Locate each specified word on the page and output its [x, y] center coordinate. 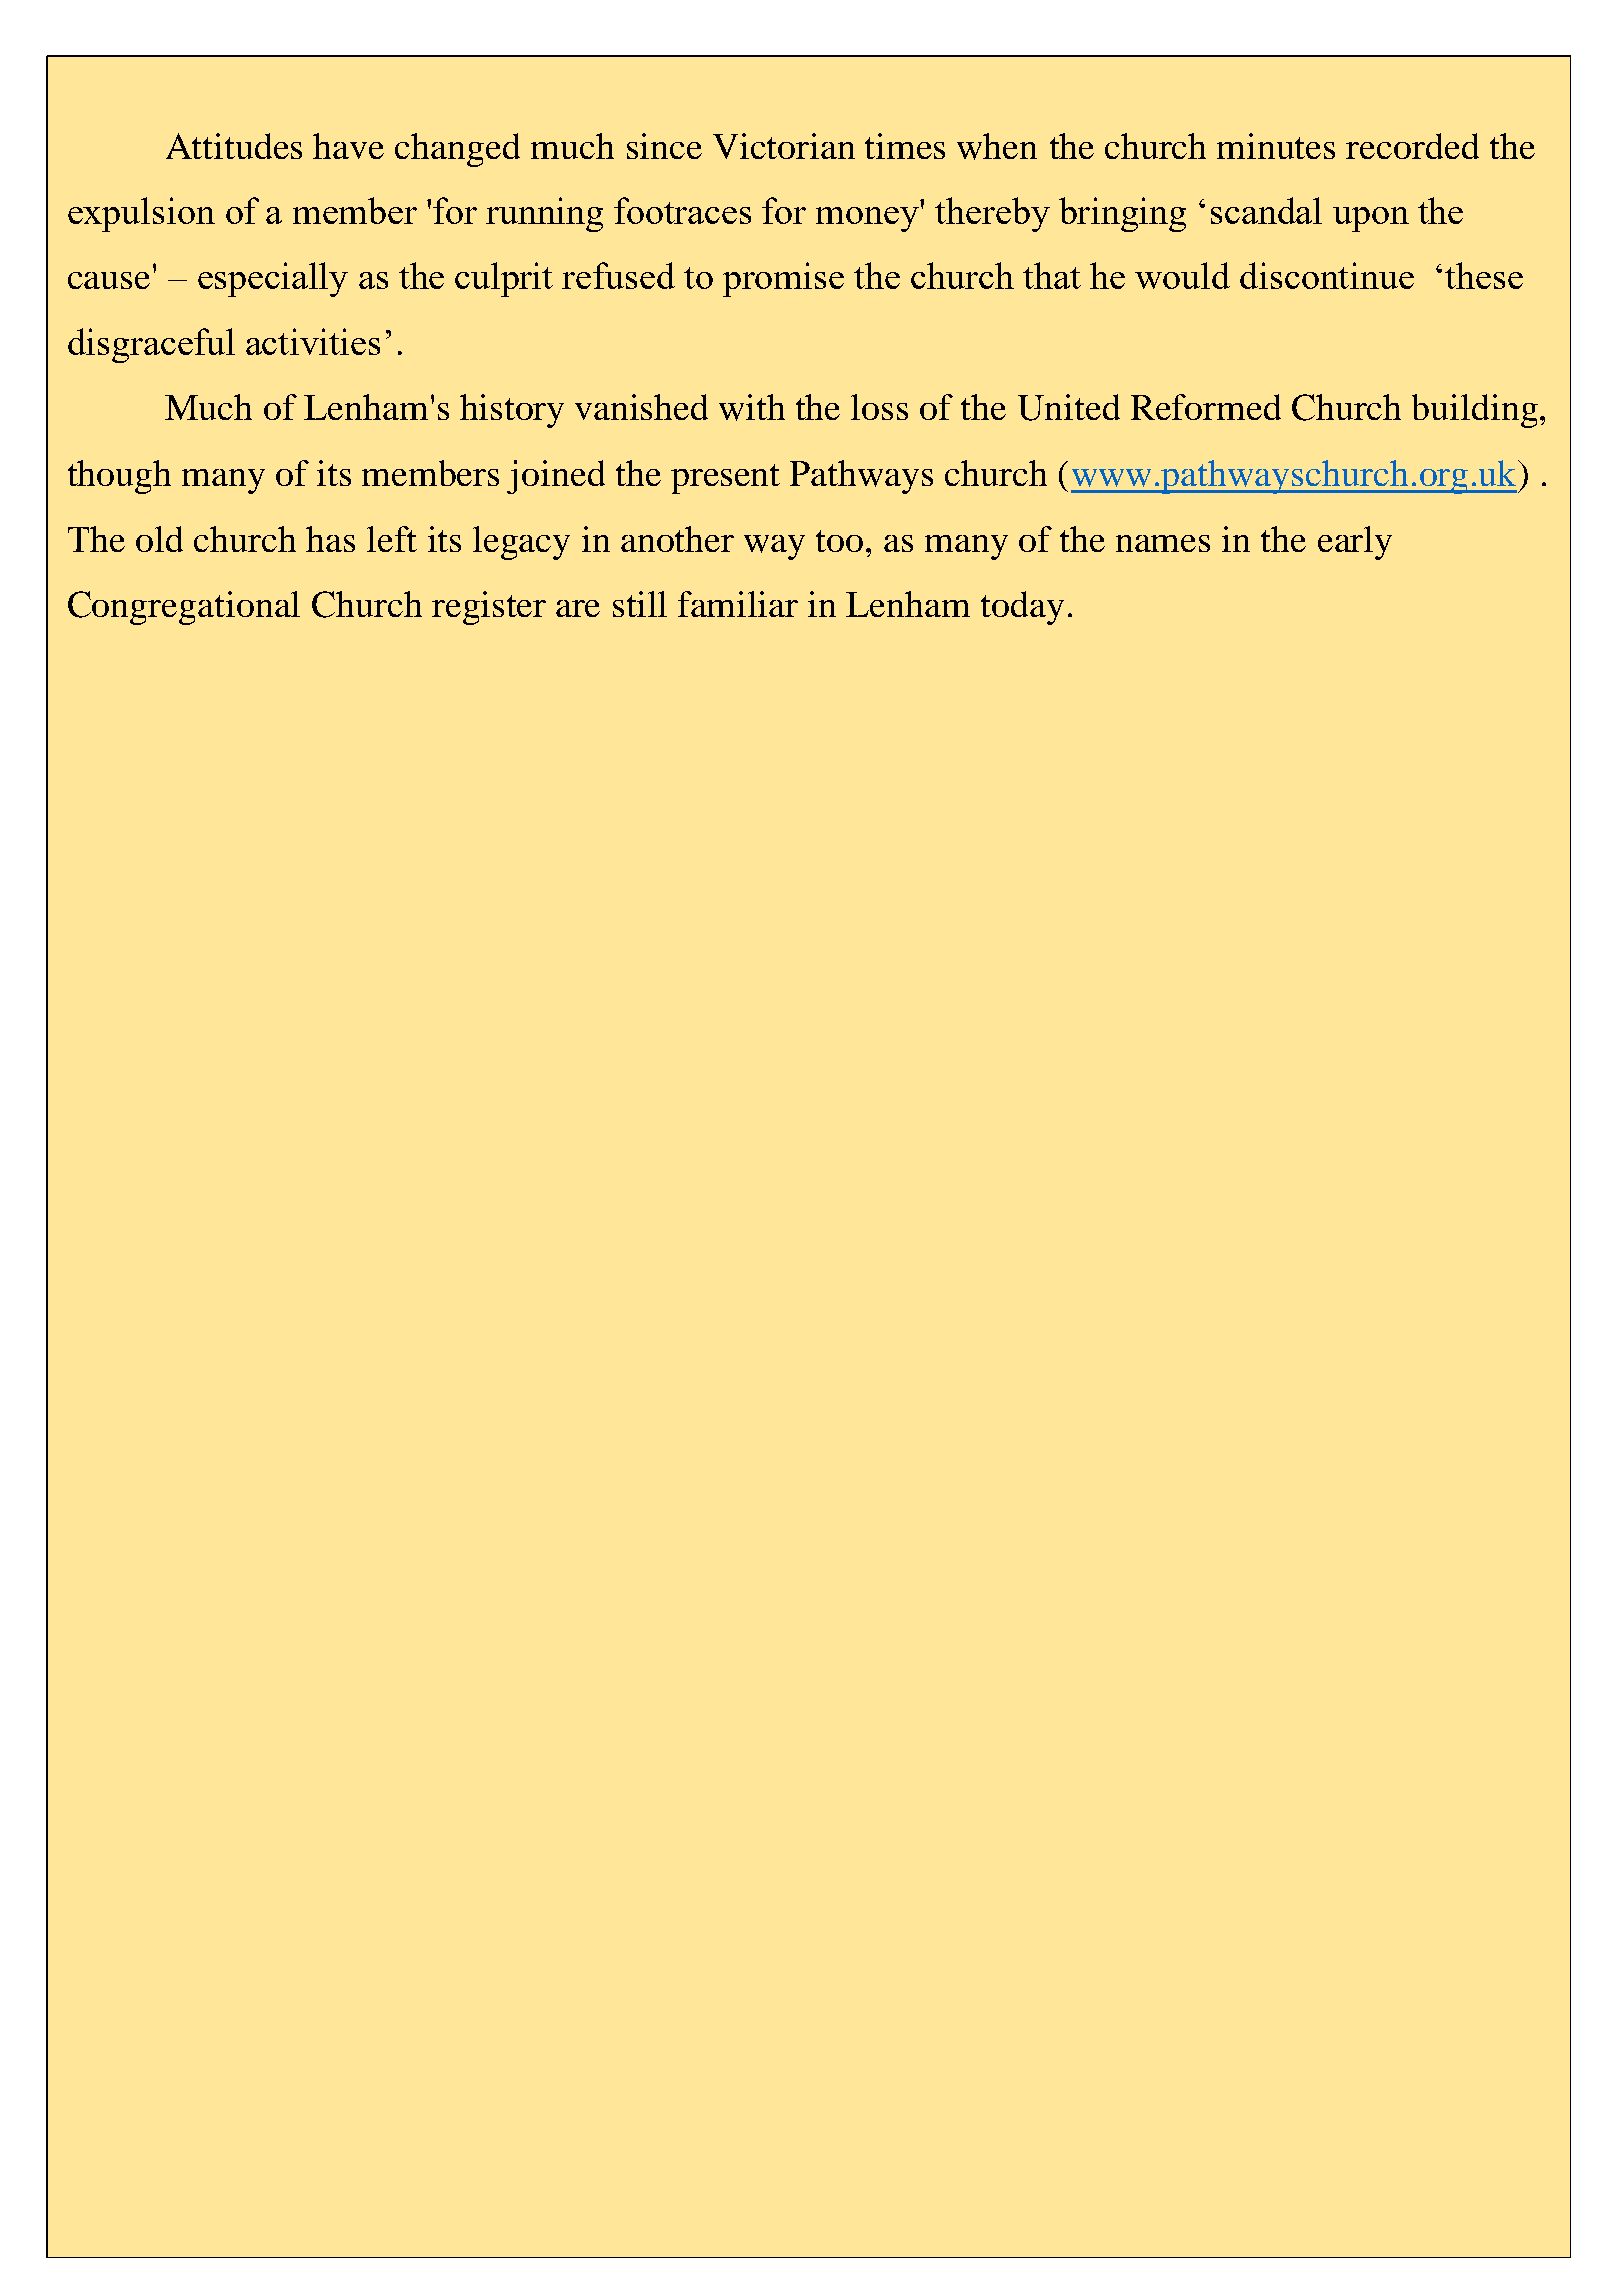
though [119, 477]
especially [273, 279]
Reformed [1206, 407]
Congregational [184, 608]
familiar [738, 604]
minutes [1276, 146]
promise [783, 279]
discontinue [1327, 275]
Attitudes [234, 146]
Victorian [784, 146]
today [1022, 608]
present [725, 479]
